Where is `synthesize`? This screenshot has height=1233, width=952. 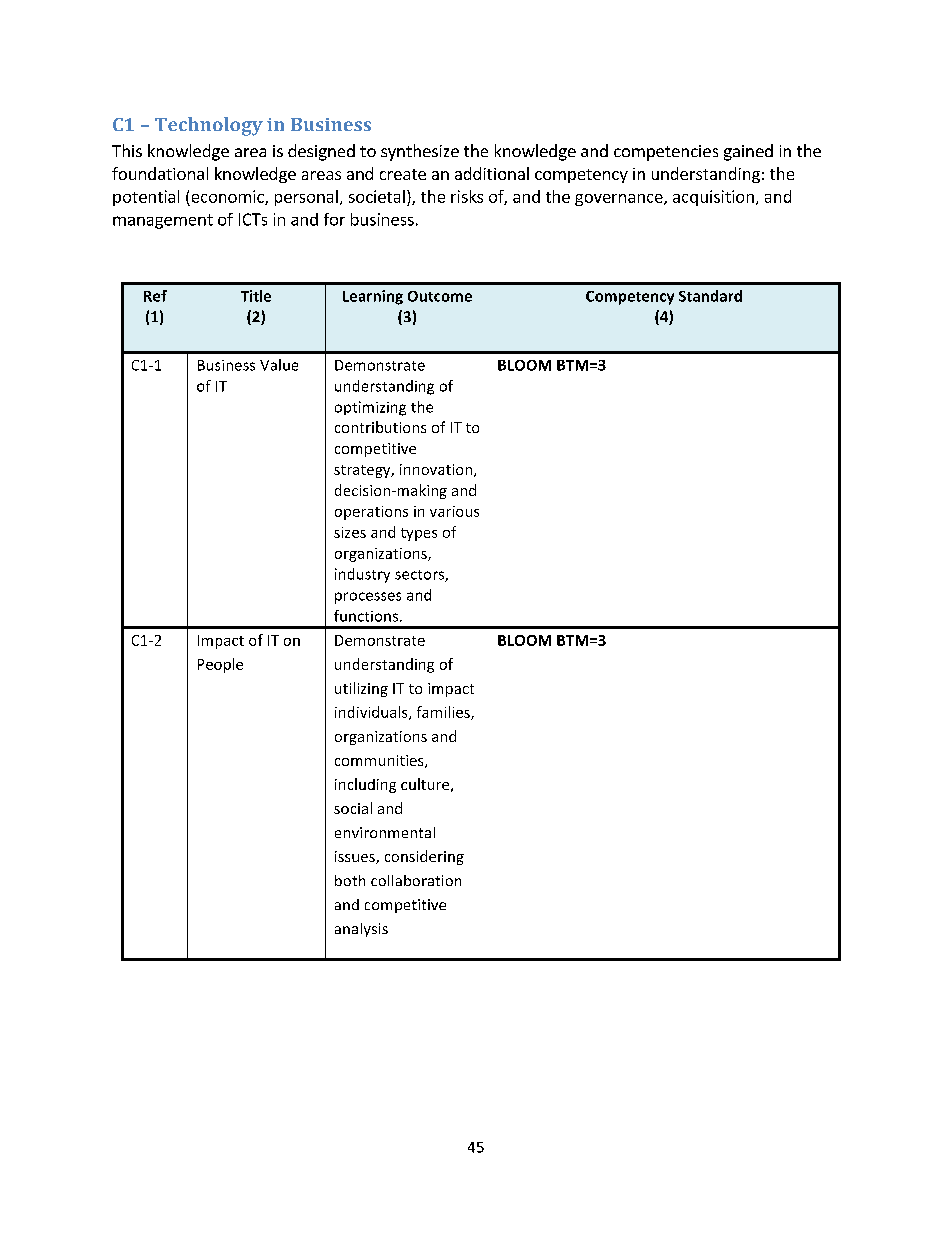
synthesize is located at coordinates (420, 152).
